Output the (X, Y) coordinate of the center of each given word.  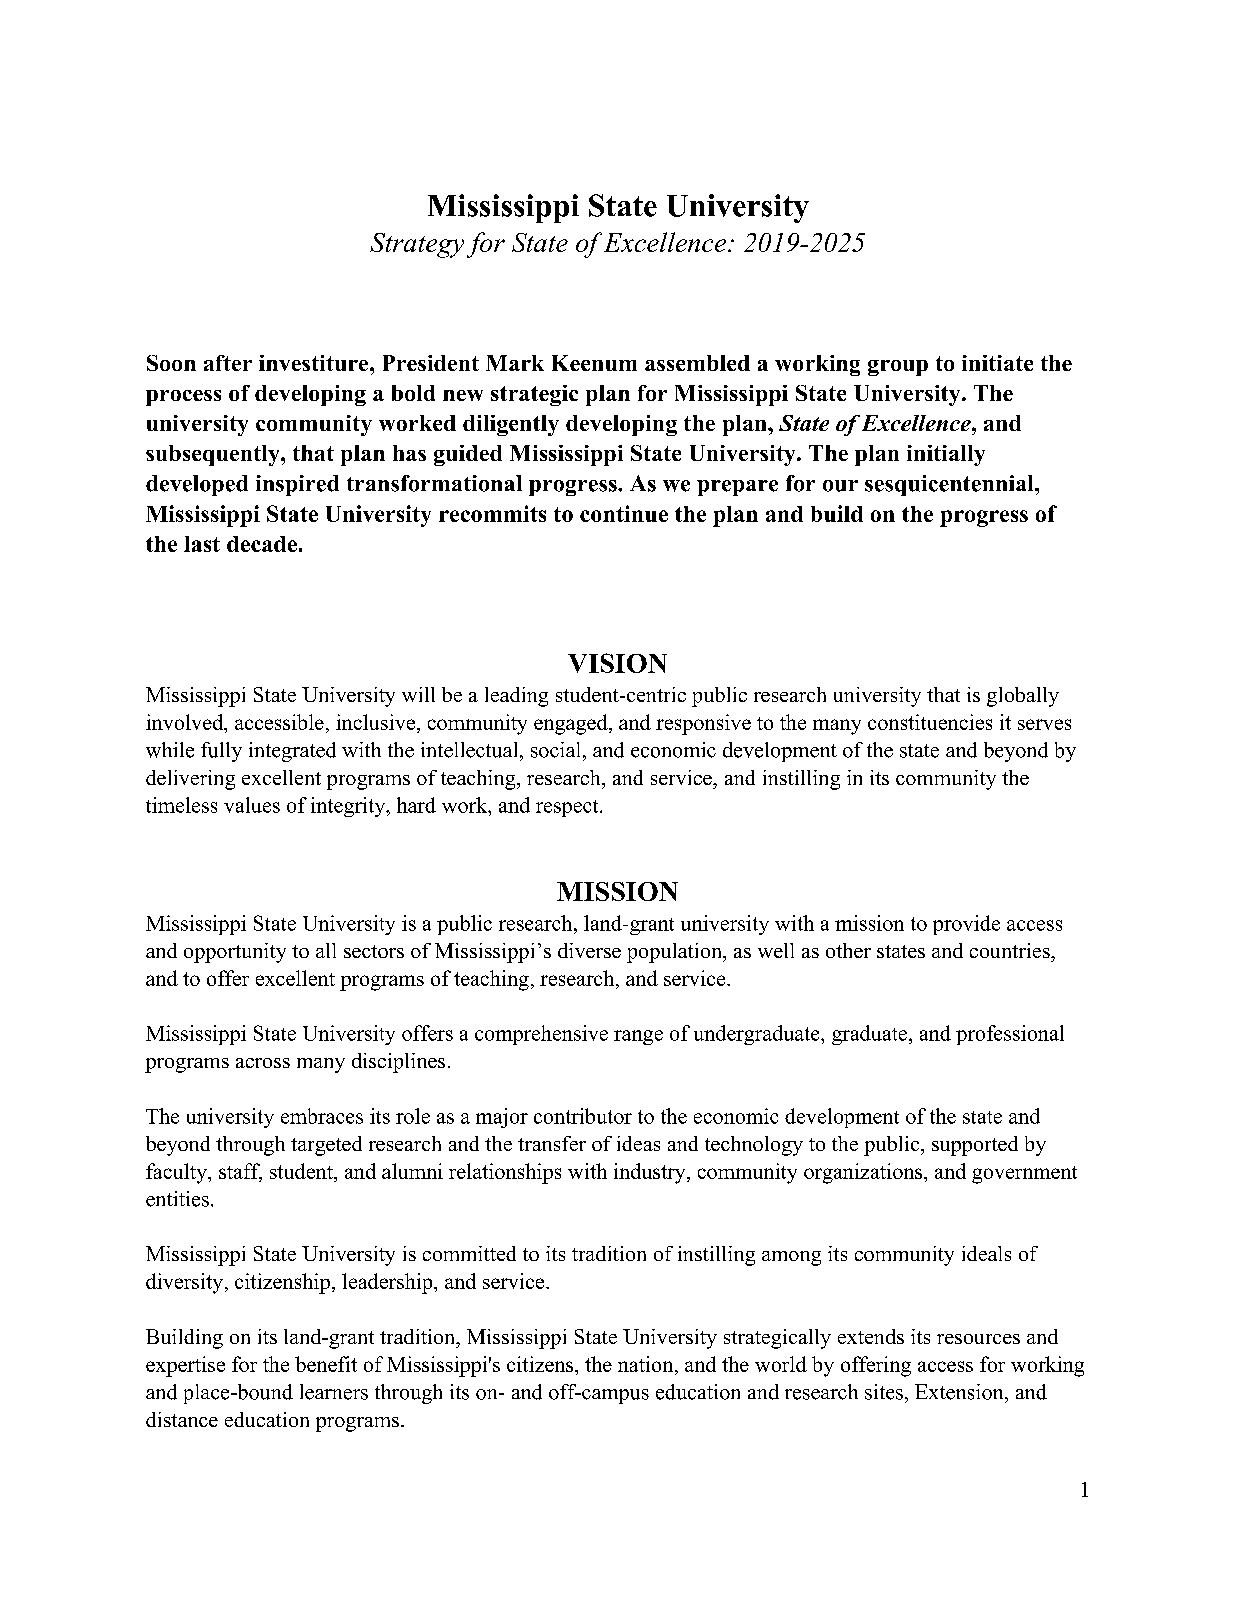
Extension (960, 1392)
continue (624, 513)
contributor (583, 1116)
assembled (697, 363)
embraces (322, 1116)
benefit (326, 1364)
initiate (997, 363)
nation (647, 1364)
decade (262, 544)
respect (568, 808)
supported (975, 1146)
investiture (315, 363)
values (252, 805)
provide (966, 925)
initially (946, 455)
